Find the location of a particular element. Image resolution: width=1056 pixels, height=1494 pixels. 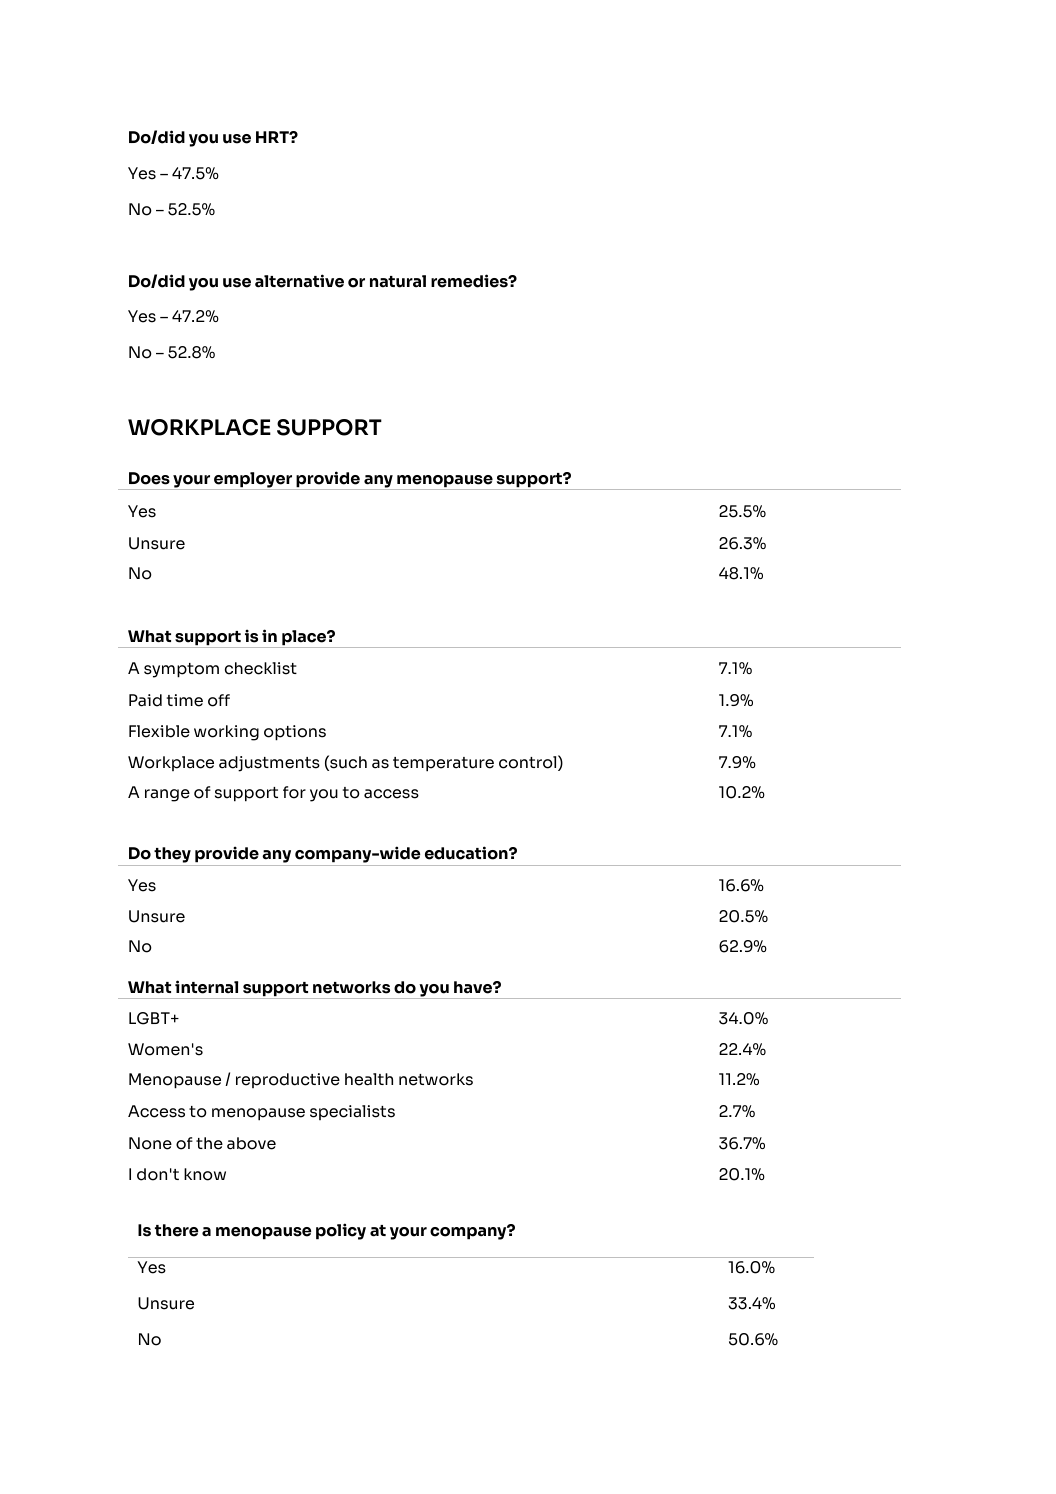

alternative is located at coordinates (299, 281).
